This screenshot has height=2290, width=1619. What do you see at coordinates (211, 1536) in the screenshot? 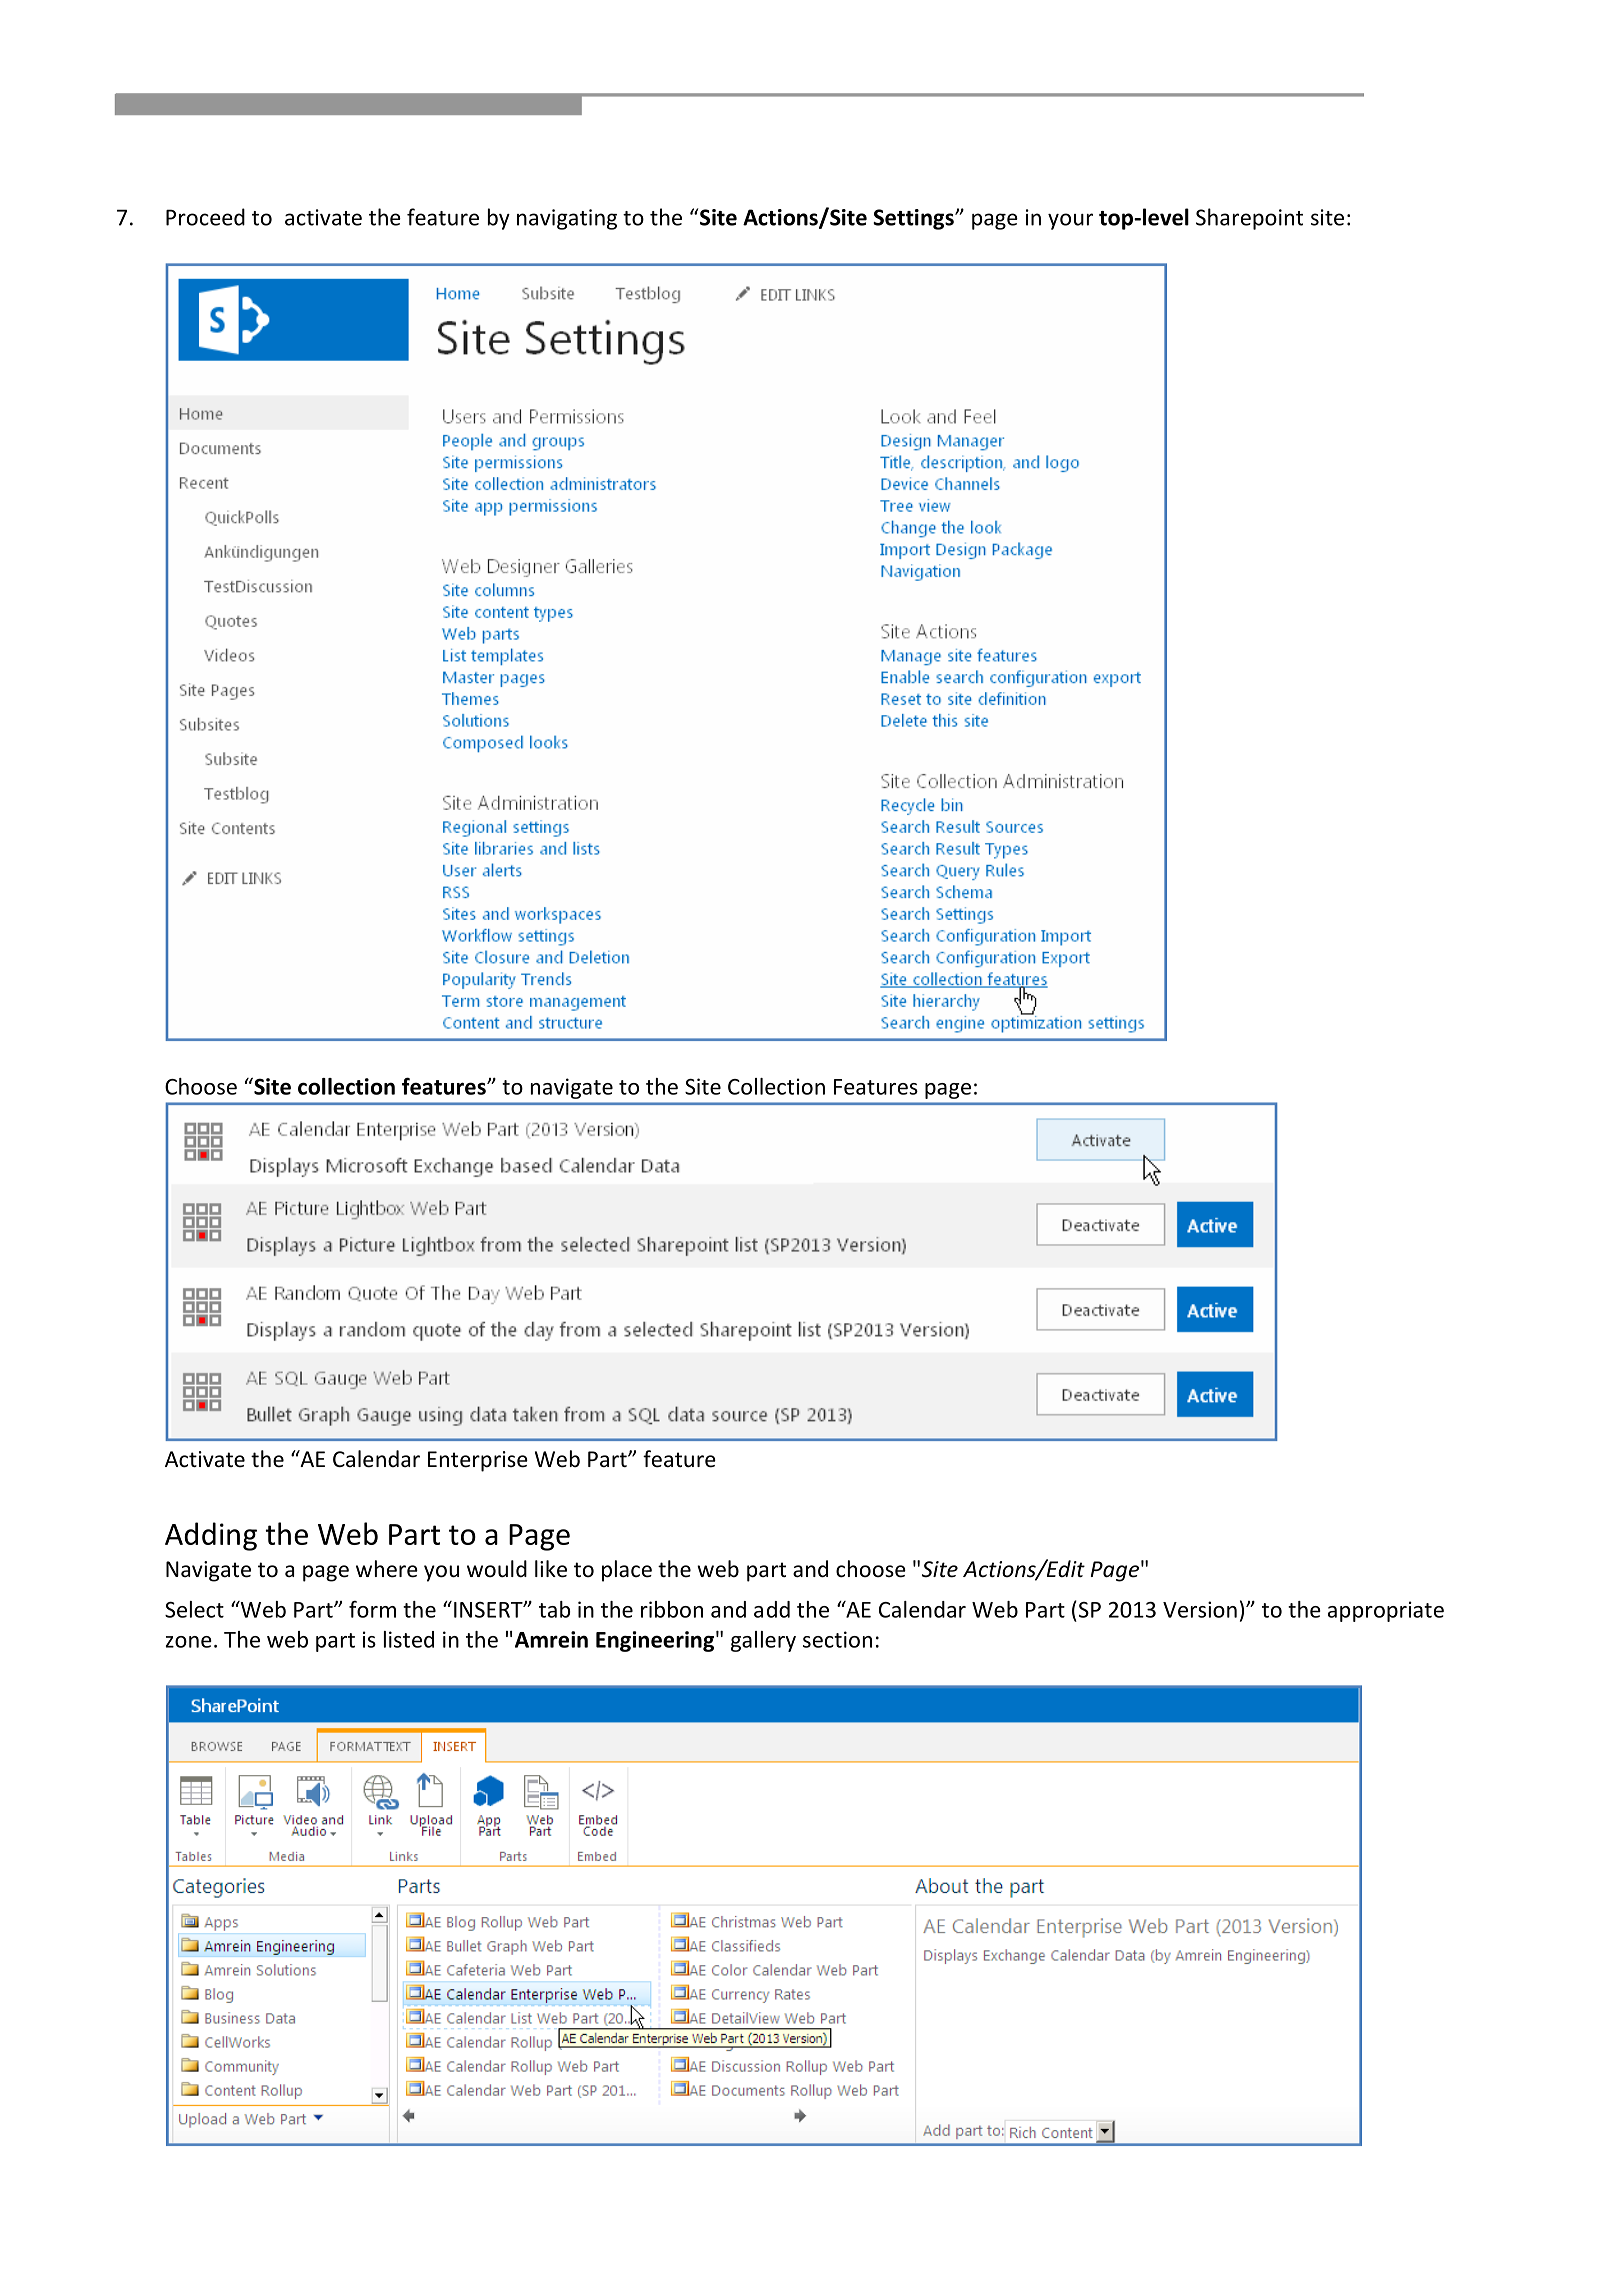
I see `Adding` at bounding box center [211, 1536].
